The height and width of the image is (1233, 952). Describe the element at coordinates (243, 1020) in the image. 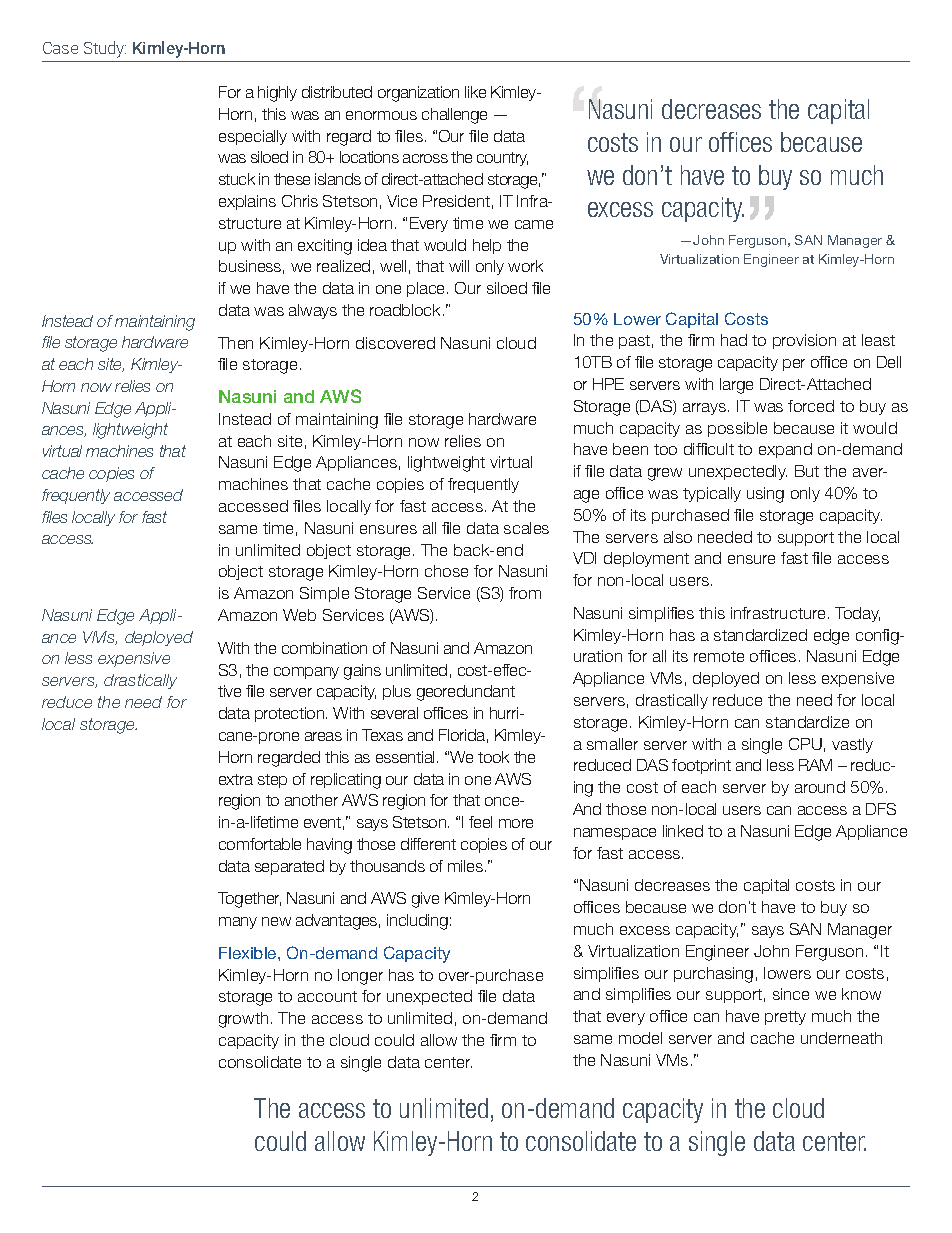

I see `growth` at that location.
